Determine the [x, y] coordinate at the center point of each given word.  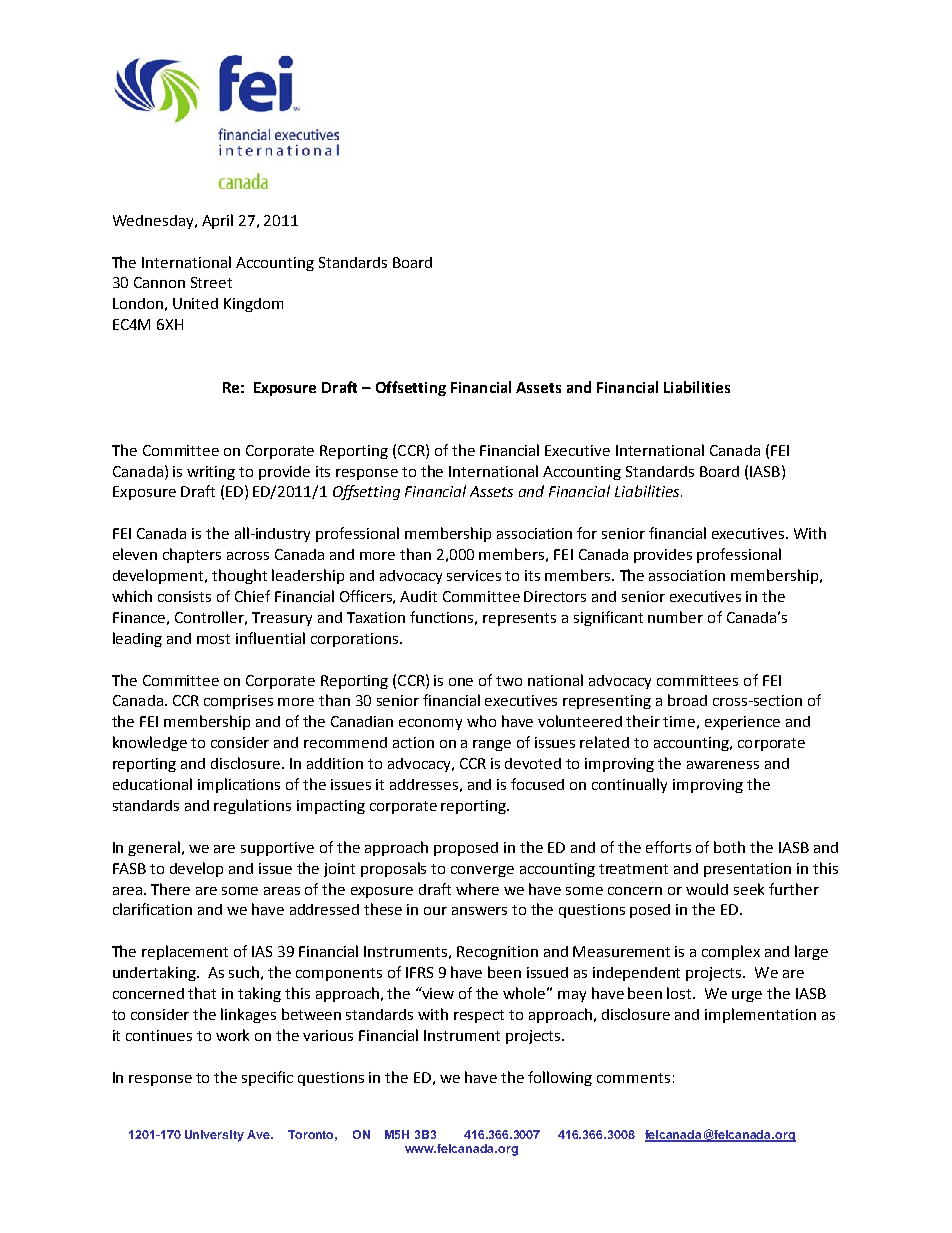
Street [211, 282]
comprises [238, 702]
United [195, 303]
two [509, 681]
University [214, 1136]
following [560, 1078]
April [217, 221]
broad [687, 700]
